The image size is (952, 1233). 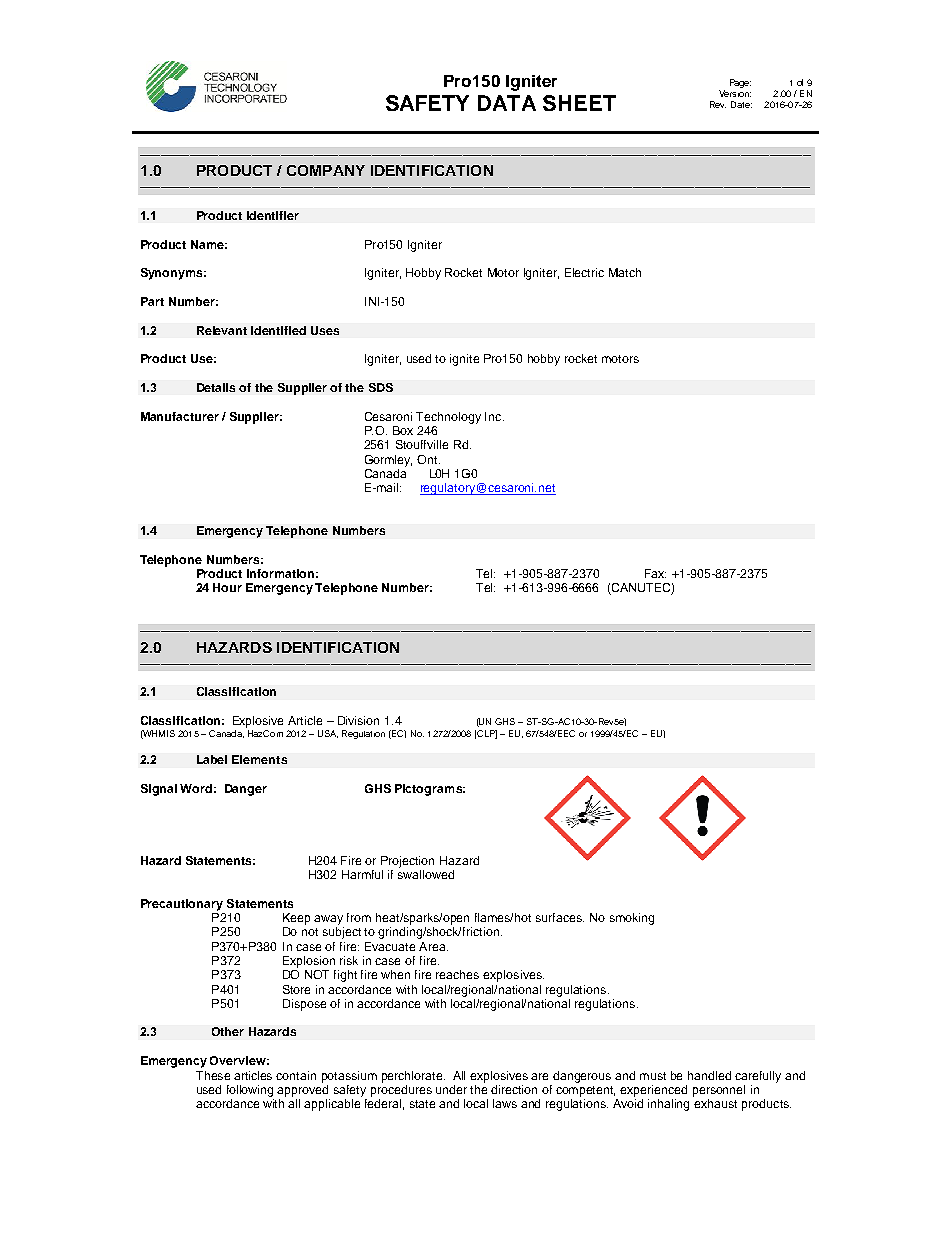 I want to click on DATA, so click(x=507, y=103).
